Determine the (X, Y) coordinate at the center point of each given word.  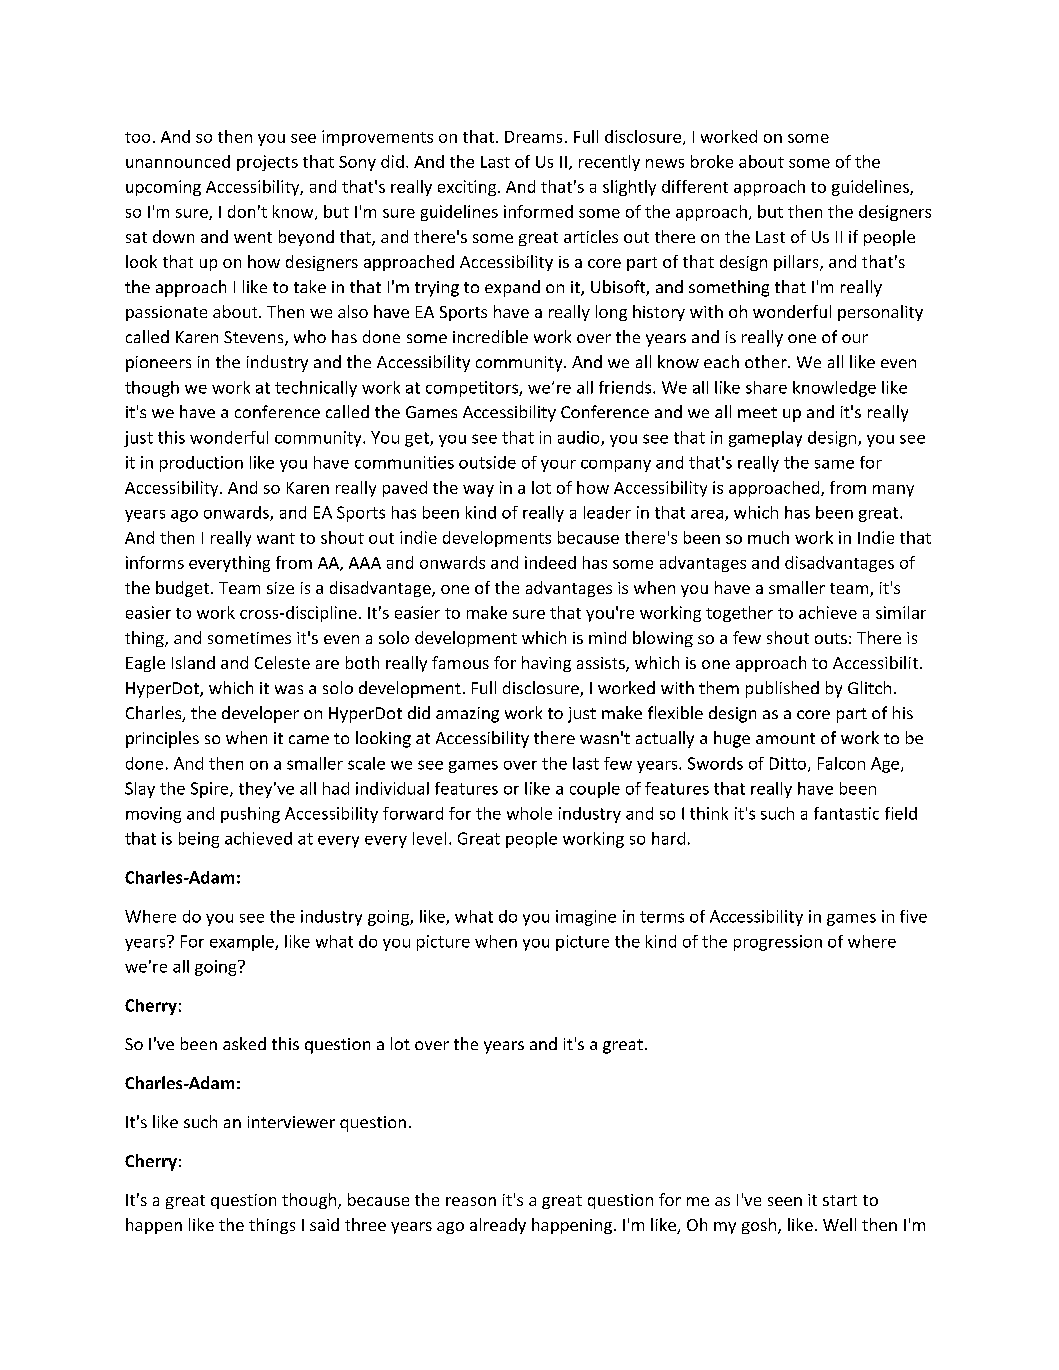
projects (267, 163)
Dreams (533, 137)
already (498, 1226)
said (324, 1224)
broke (712, 161)
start (840, 1200)
